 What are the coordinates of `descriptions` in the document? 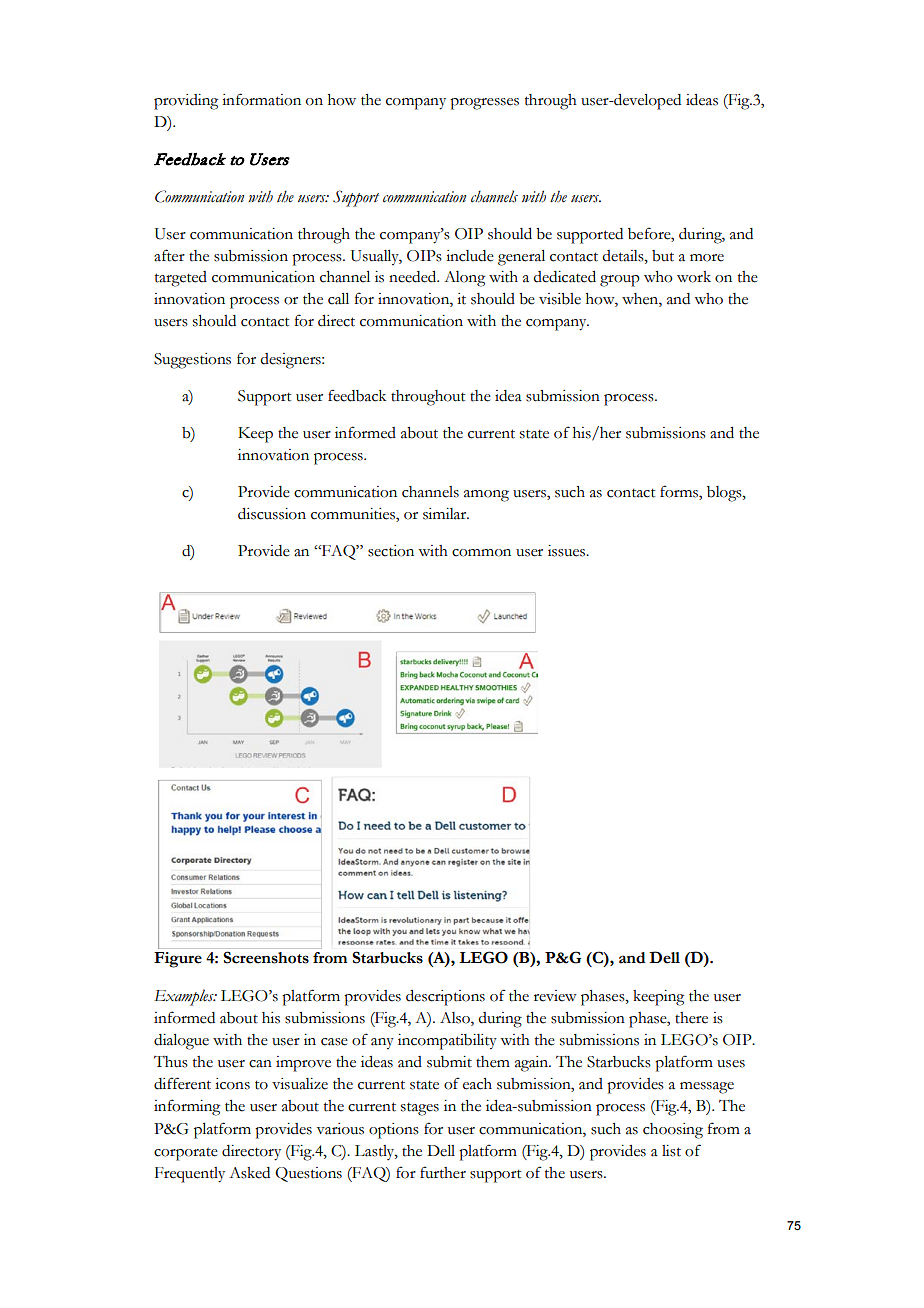 It's located at (445, 998).
